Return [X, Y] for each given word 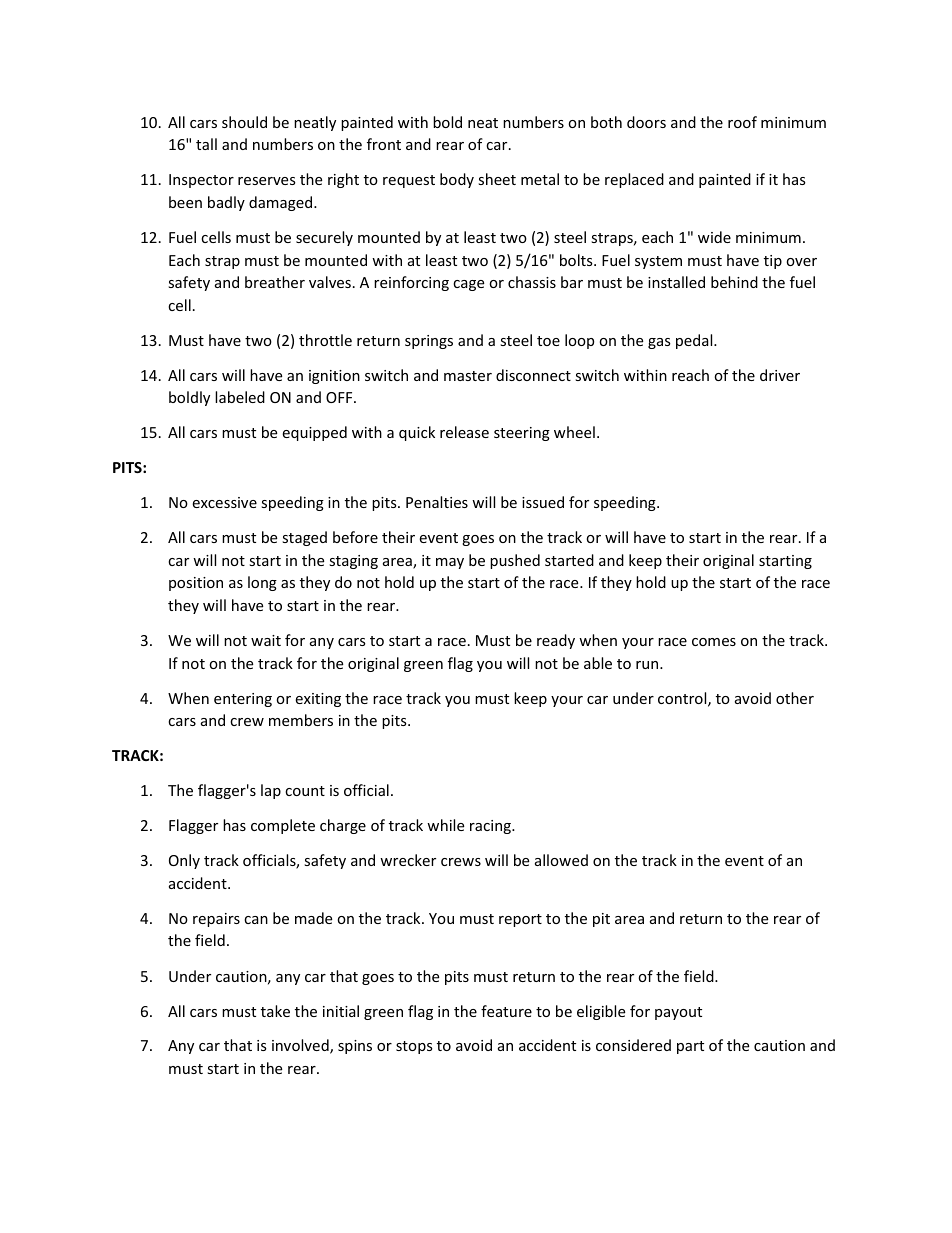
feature [506, 1011]
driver [780, 375]
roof [742, 122]
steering [522, 434]
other [795, 698]
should [244, 122]
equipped [314, 433]
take [275, 1011]
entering [243, 700]
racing [491, 827]
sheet [497, 179]
